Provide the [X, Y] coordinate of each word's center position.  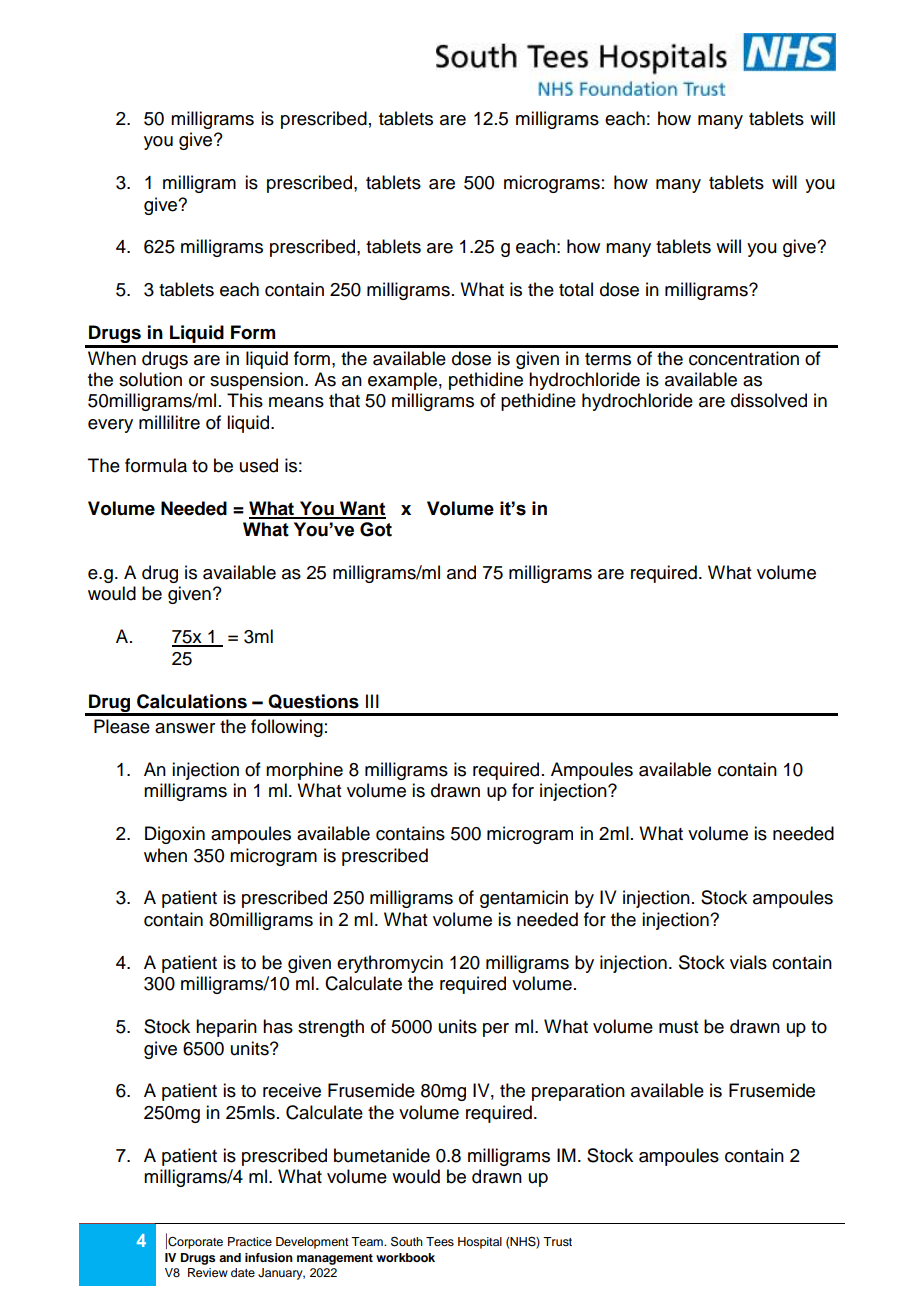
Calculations [192, 701]
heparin [226, 1028]
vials [748, 962]
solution [150, 379]
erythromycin [390, 964]
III [372, 701]
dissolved [769, 400]
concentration [744, 358]
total [576, 289]
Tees [440, 1241]
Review [208, 1272]
